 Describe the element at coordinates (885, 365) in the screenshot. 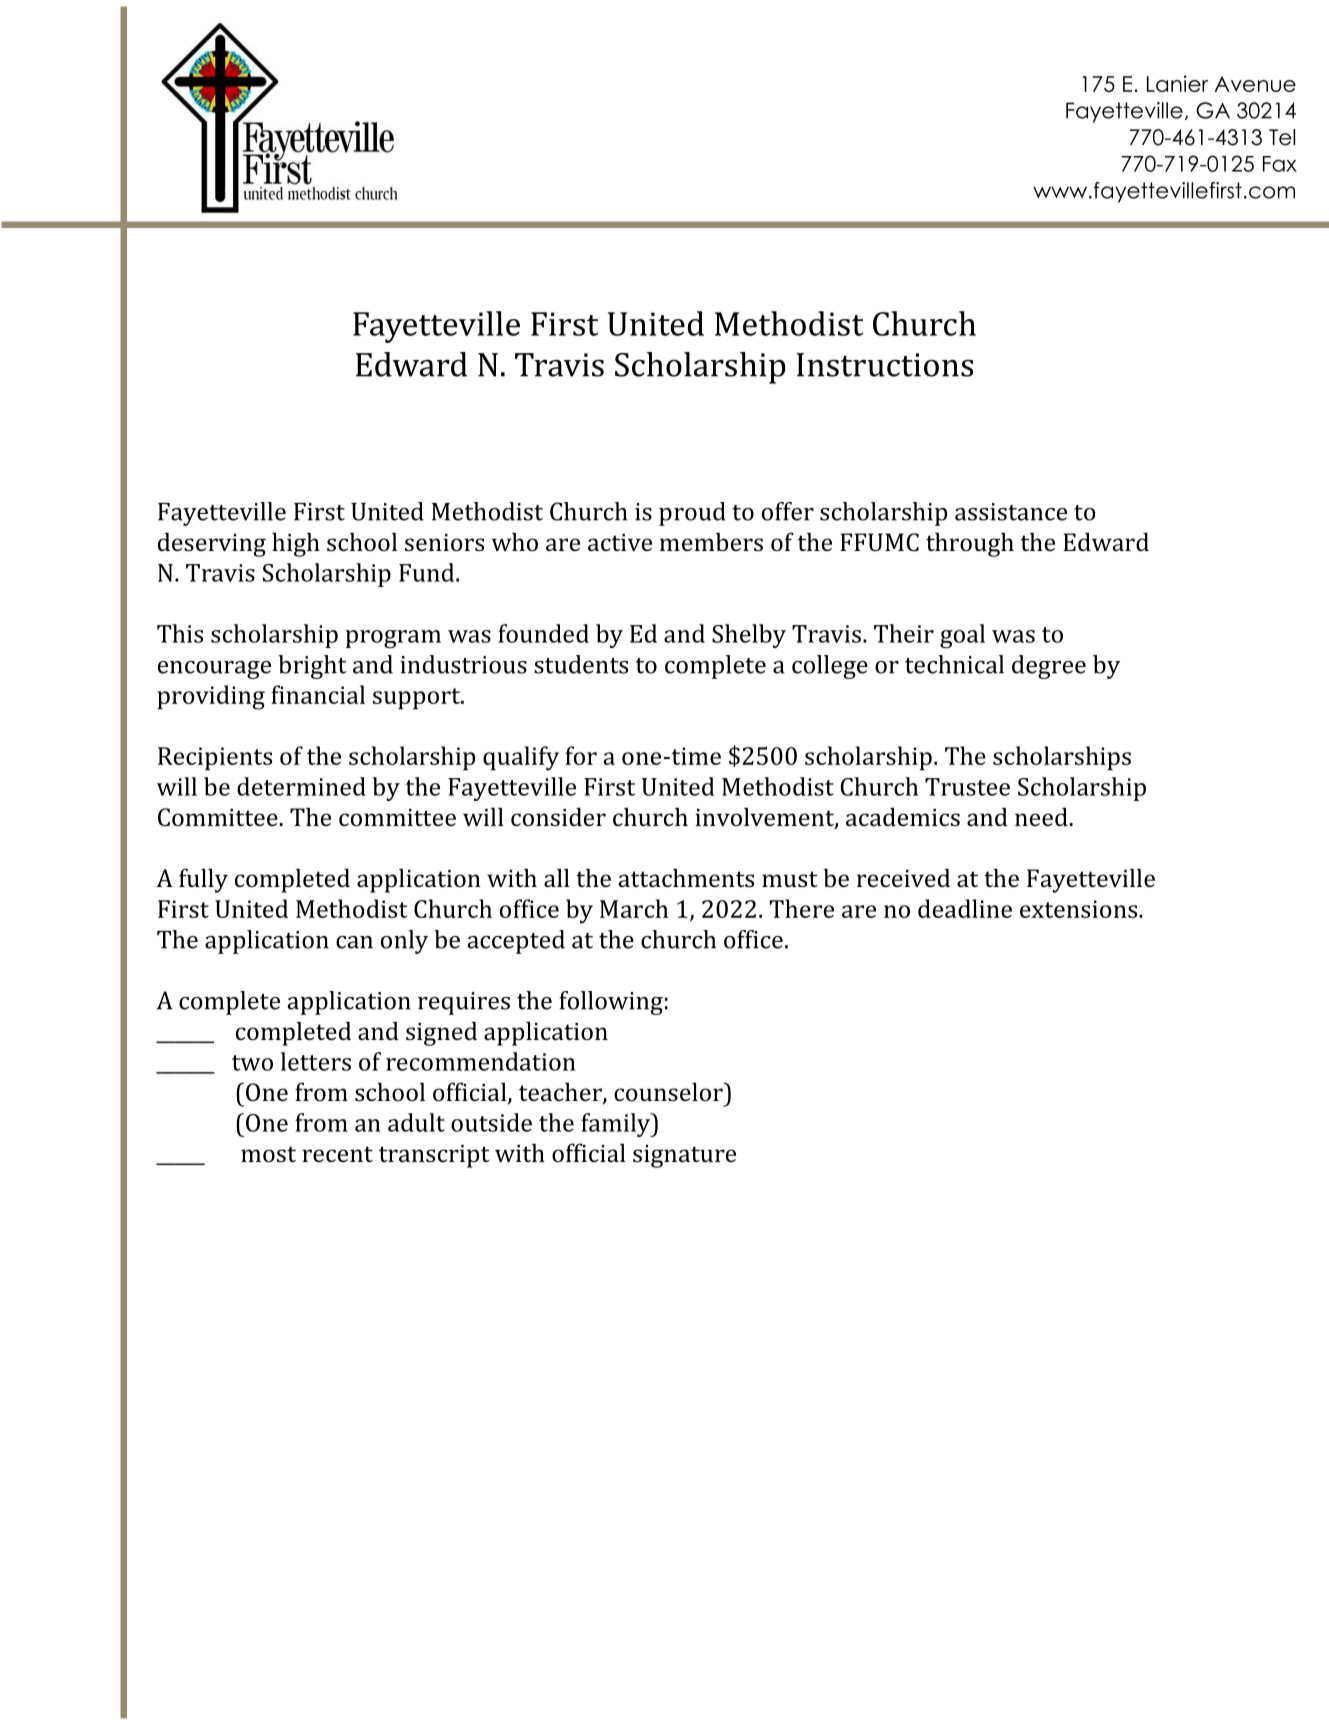

I see `Instructions` at that location.
